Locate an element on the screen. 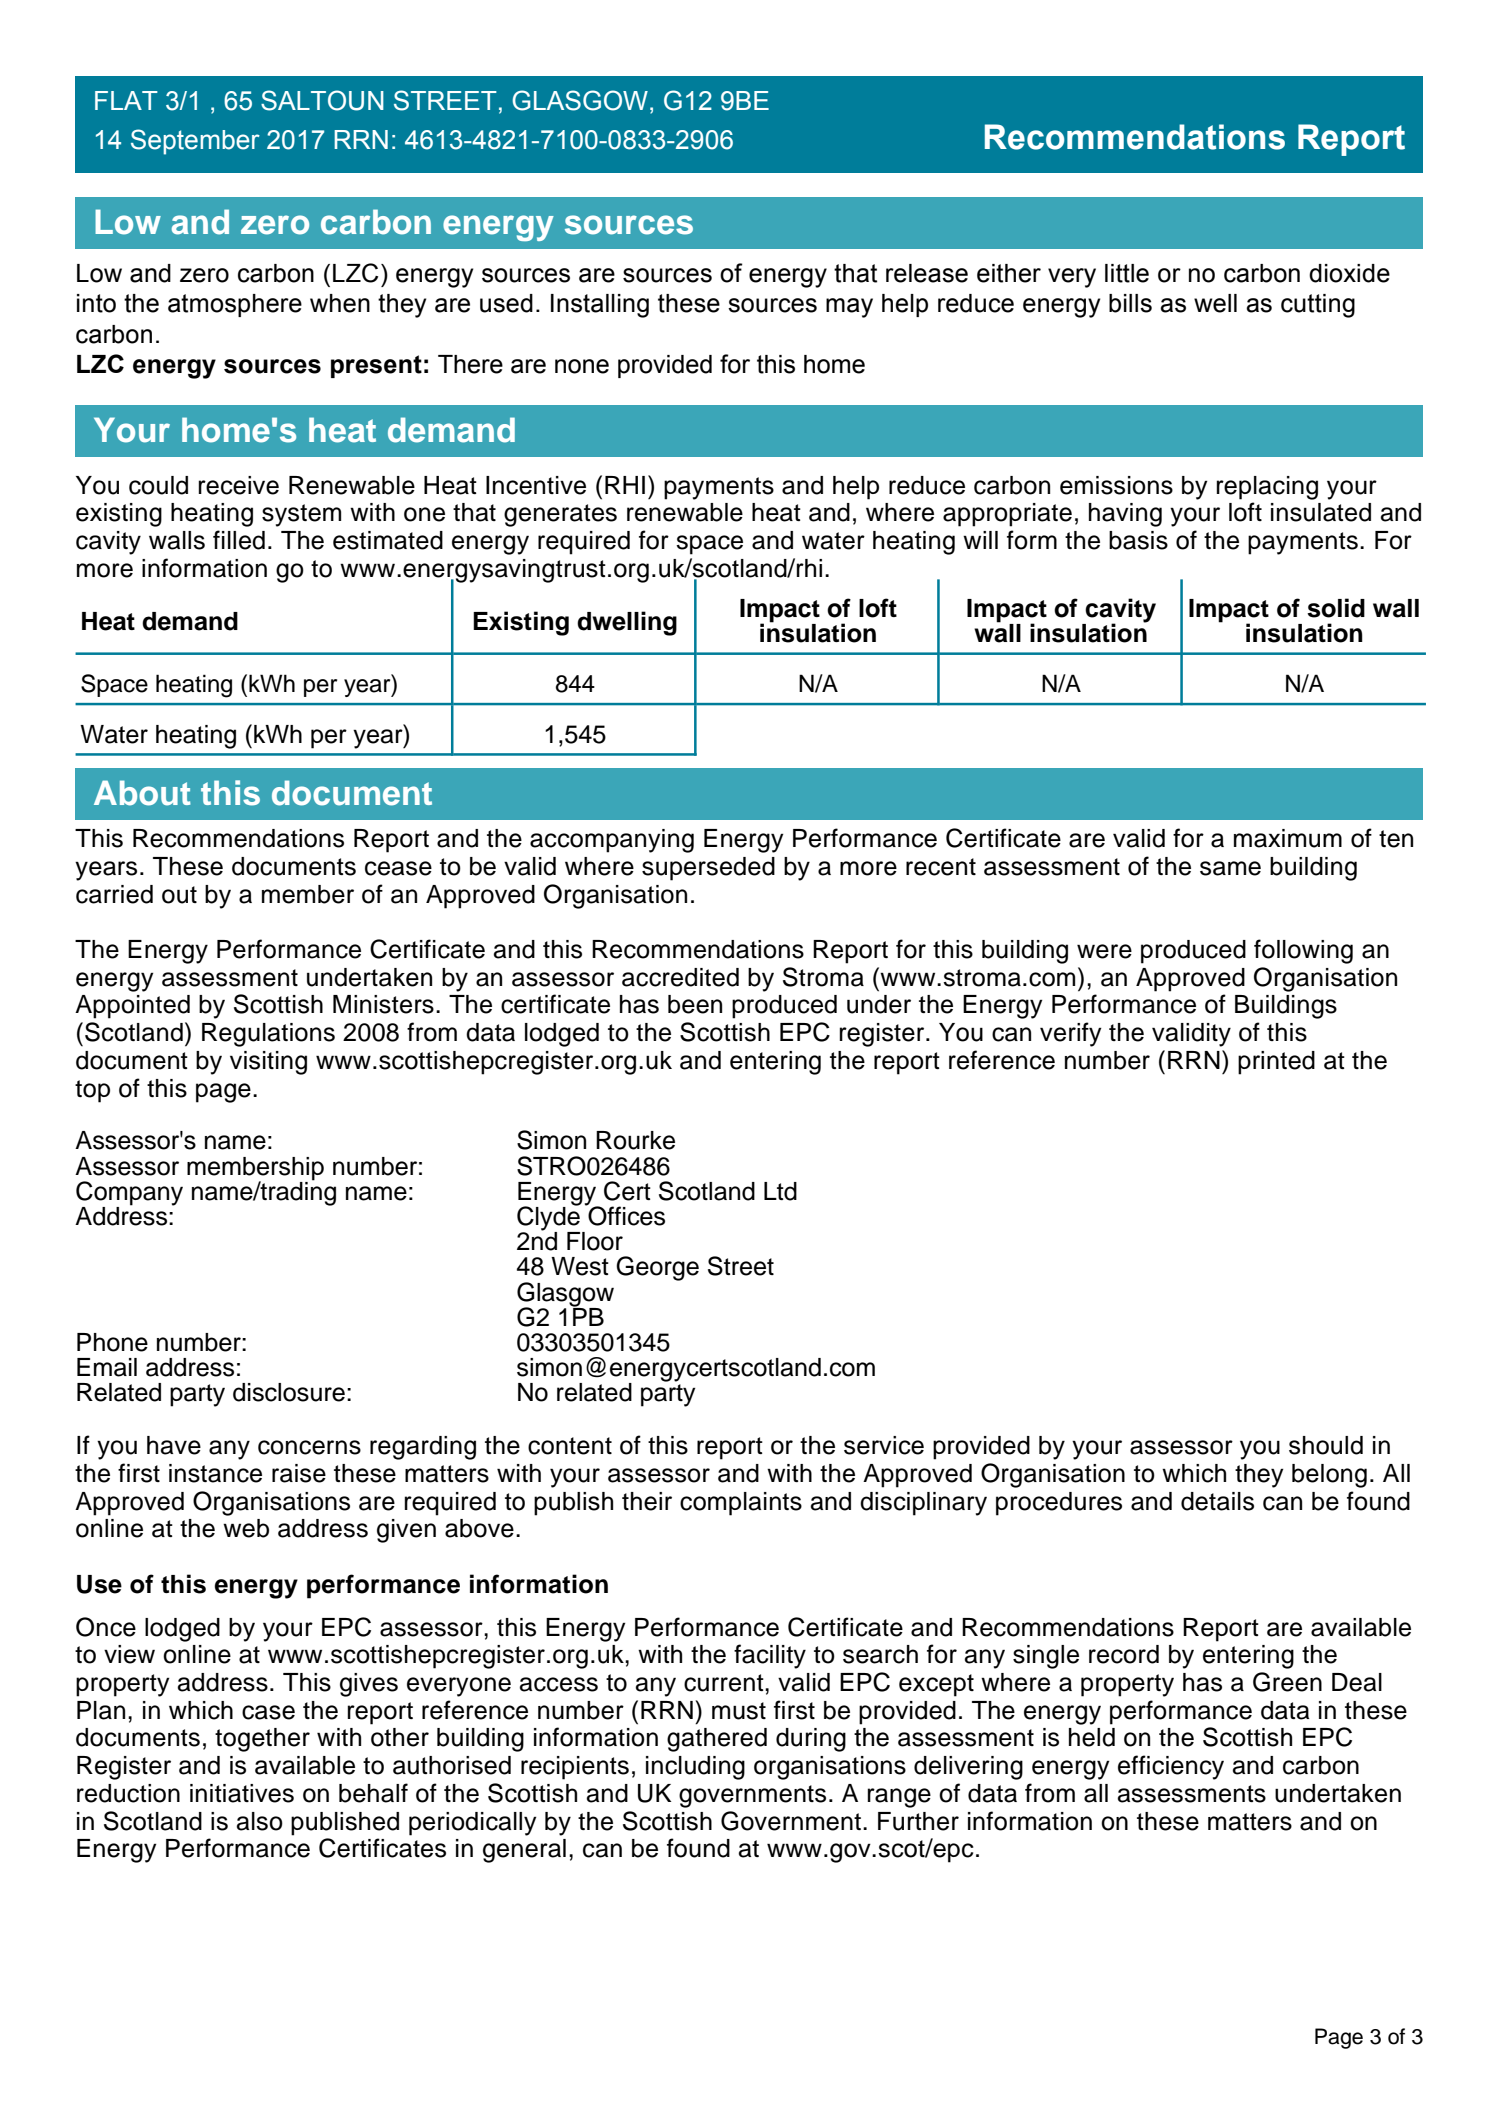  George is located at coordinates (657, 1268).
